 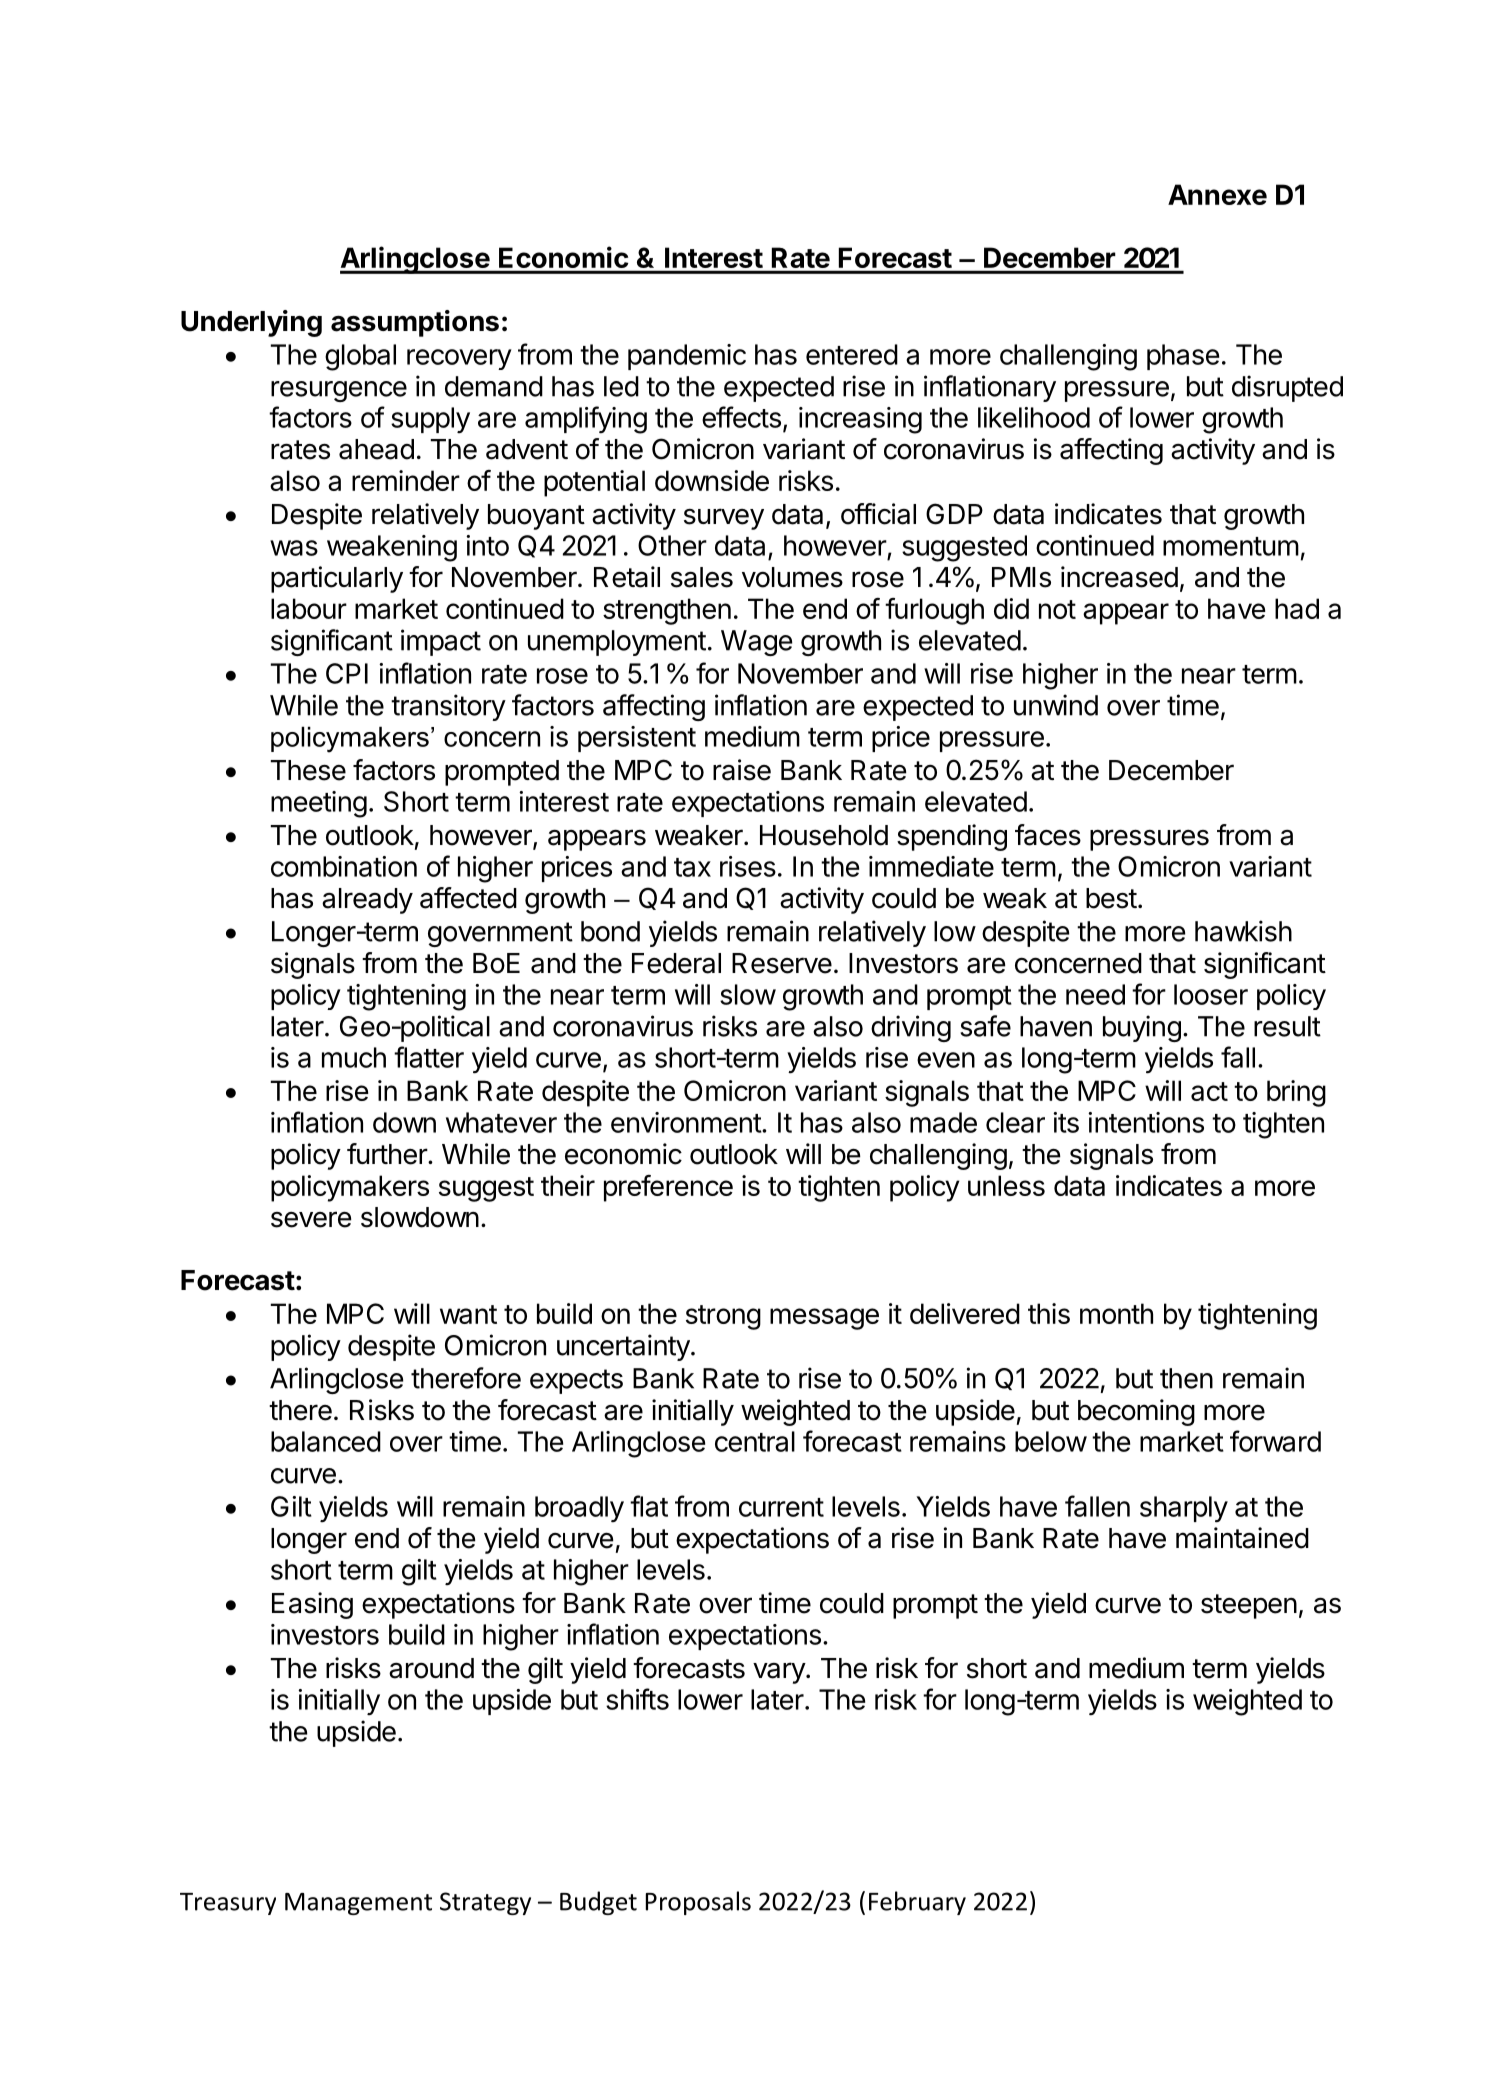 I want to click on assumptions, so click(x=415, y=323).
